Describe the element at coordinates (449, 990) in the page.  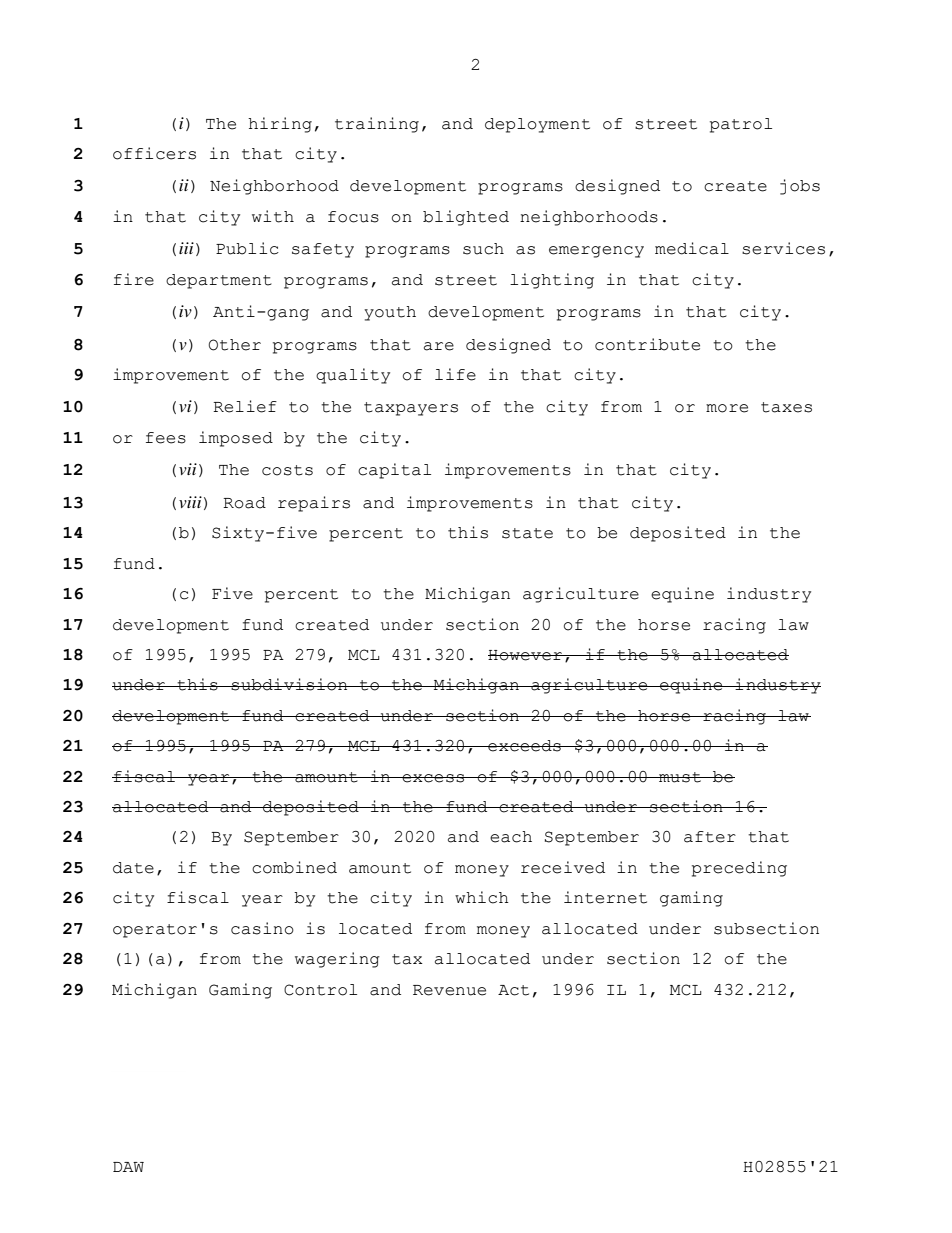
I see `Revenue` at that location.
